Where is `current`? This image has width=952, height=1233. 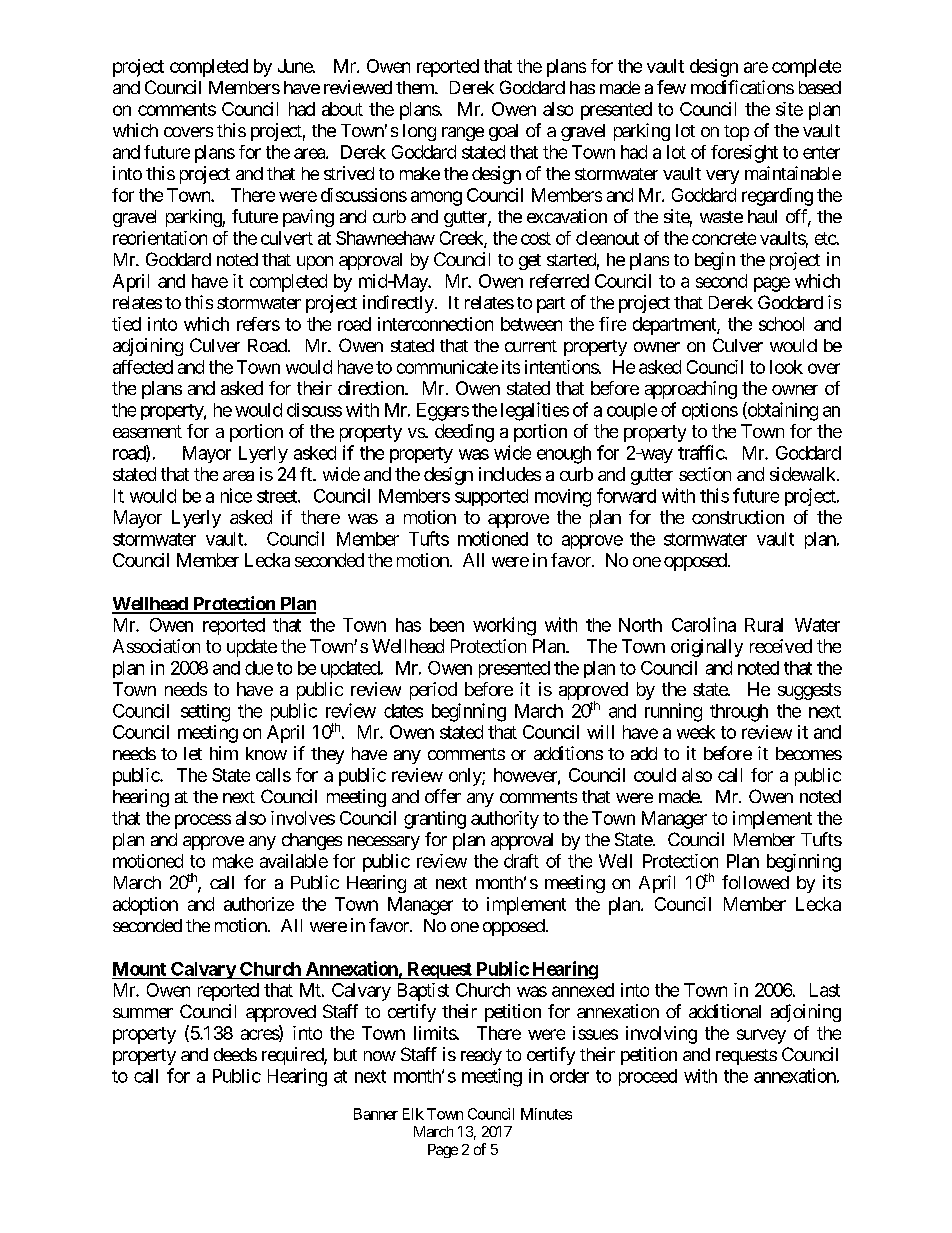 current is located at coordinates (531, 346).
